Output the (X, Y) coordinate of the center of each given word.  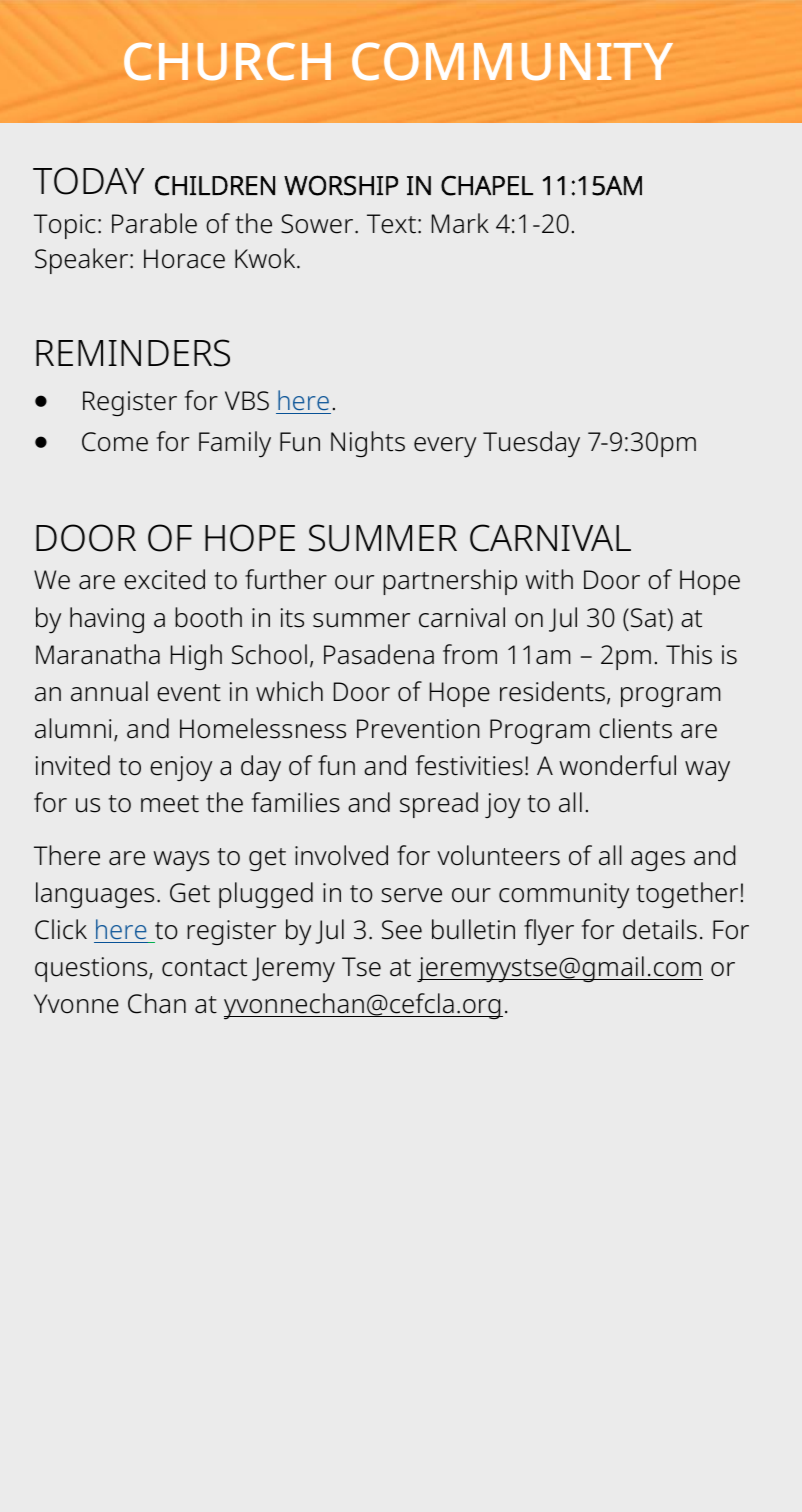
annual (109, 691)
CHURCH (227, 61)
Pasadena (379, 654)
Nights (368, 444)
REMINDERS (133, 353)
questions (92, 969)
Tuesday (531, 444)
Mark (460, 223)
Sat (649, 618)
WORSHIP (341, 185)
